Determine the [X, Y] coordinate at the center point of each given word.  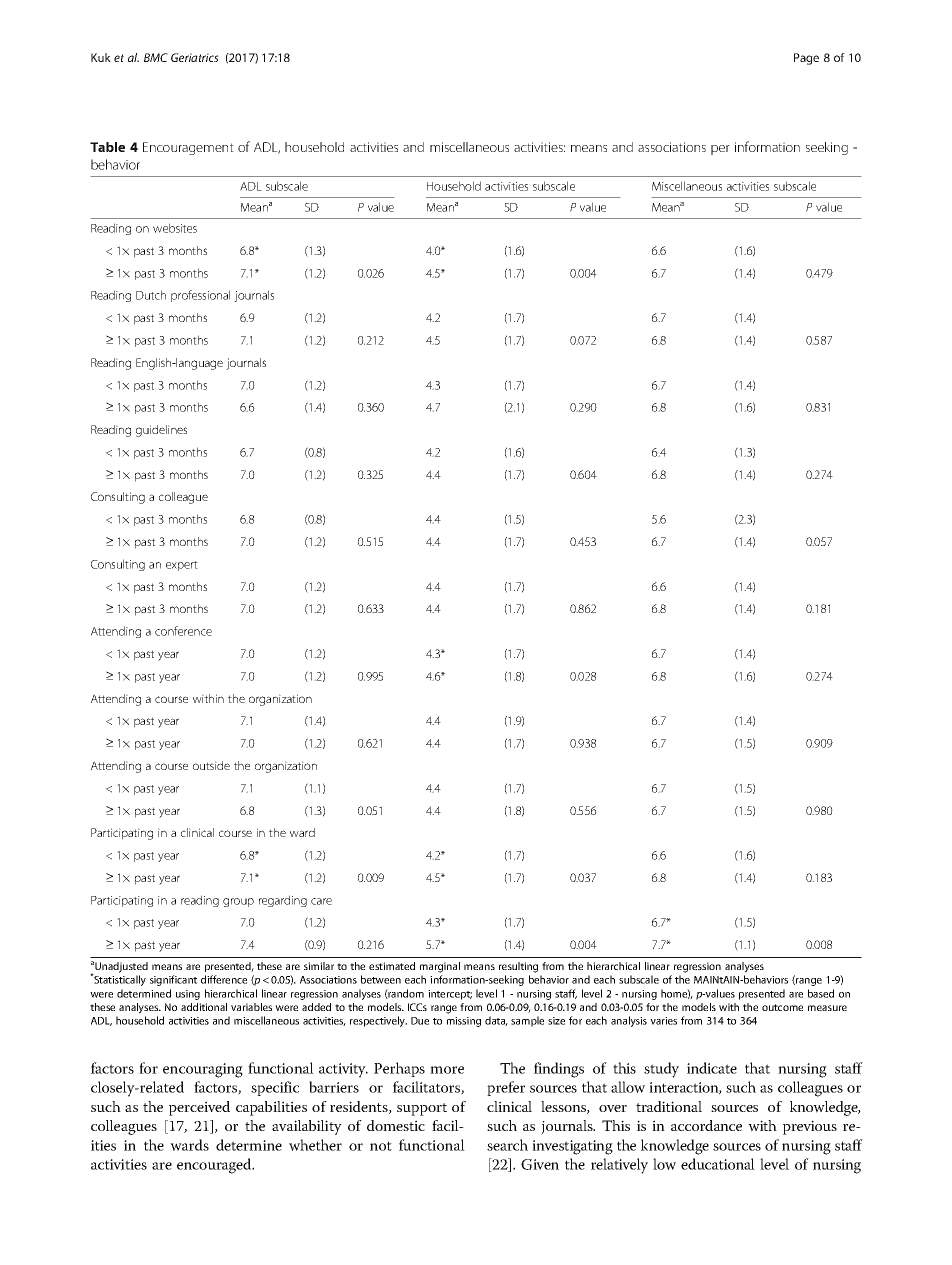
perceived [199, 1108]
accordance [706, 1125]
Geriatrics [195, 57]
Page [806, 59]
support [422, 1109]
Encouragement [188, 148]
